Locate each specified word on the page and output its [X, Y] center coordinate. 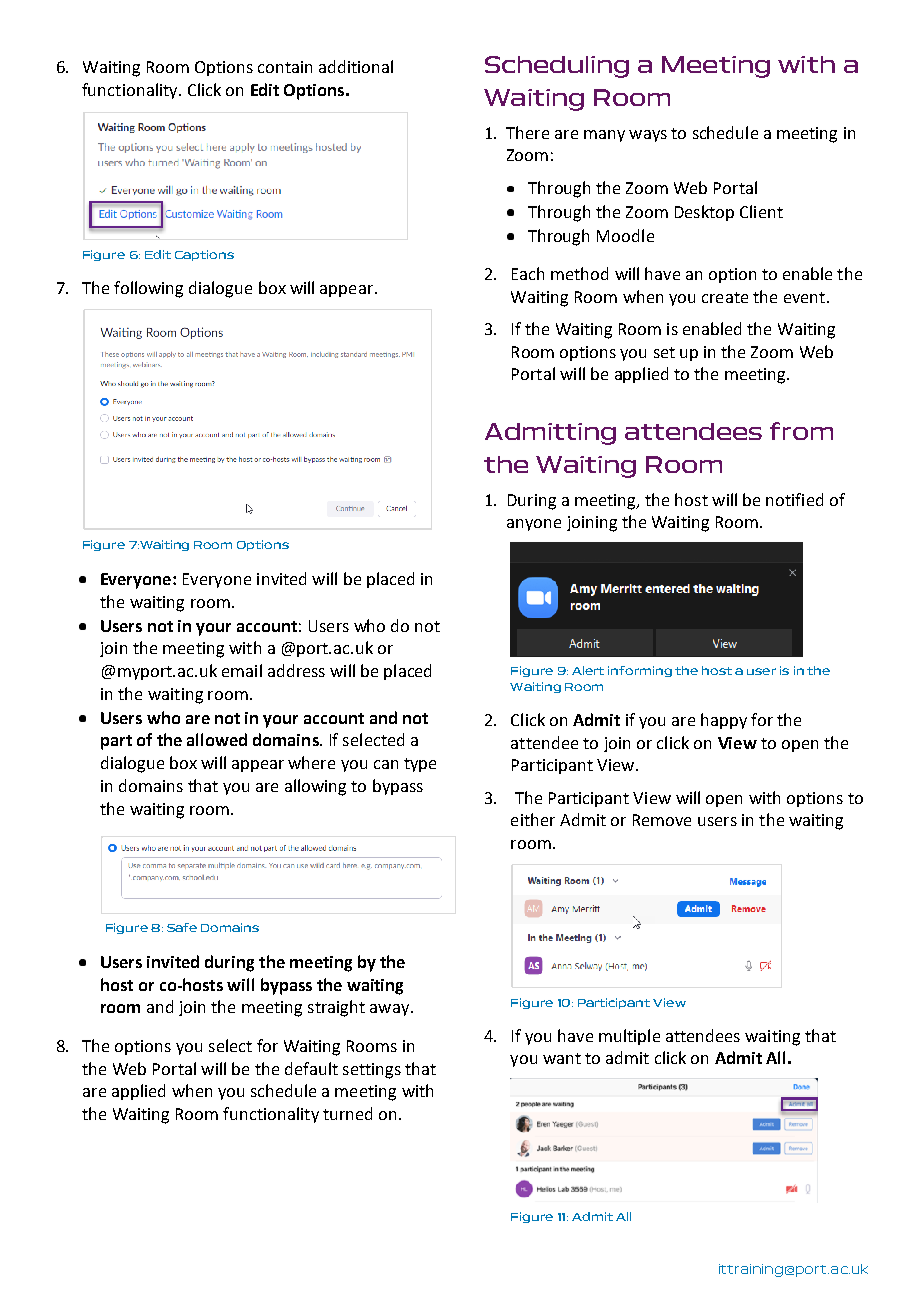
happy [724, 721]
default [311, 1068]
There [527, 132]
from [801, 431]
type [420, 765]
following [148, 289]
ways [648, 136]
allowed [217, 739]
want [562, 1058]
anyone [534, 525]
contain [285, 67]
